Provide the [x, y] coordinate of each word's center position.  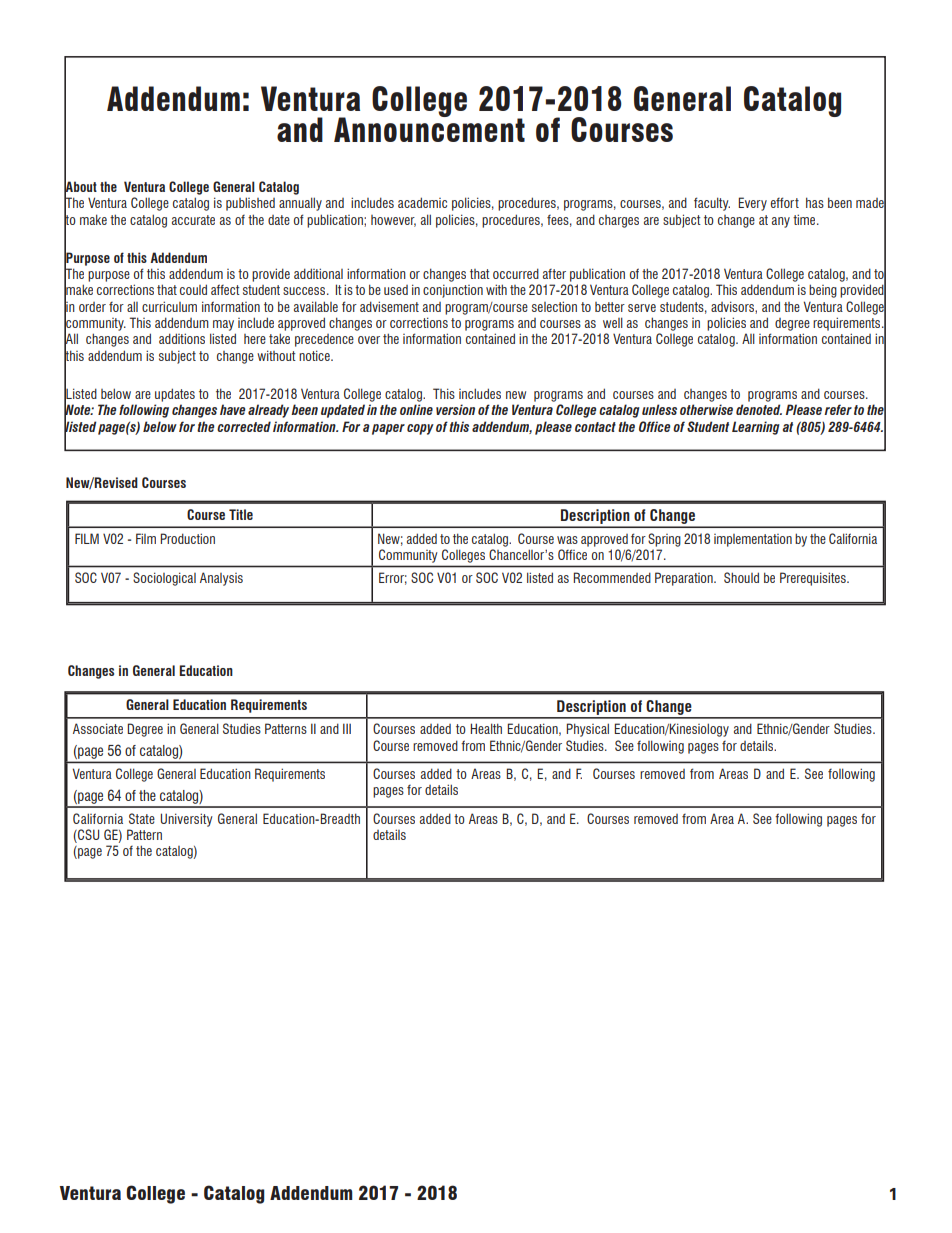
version [455, 409]
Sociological [164, 579]
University [187, 820]
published [250, 204]
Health [486, 728]
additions [182, 338]
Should [741, 577]
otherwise [706, 409]
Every [752, 204]
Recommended [612, 577]
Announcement [429, 128]
